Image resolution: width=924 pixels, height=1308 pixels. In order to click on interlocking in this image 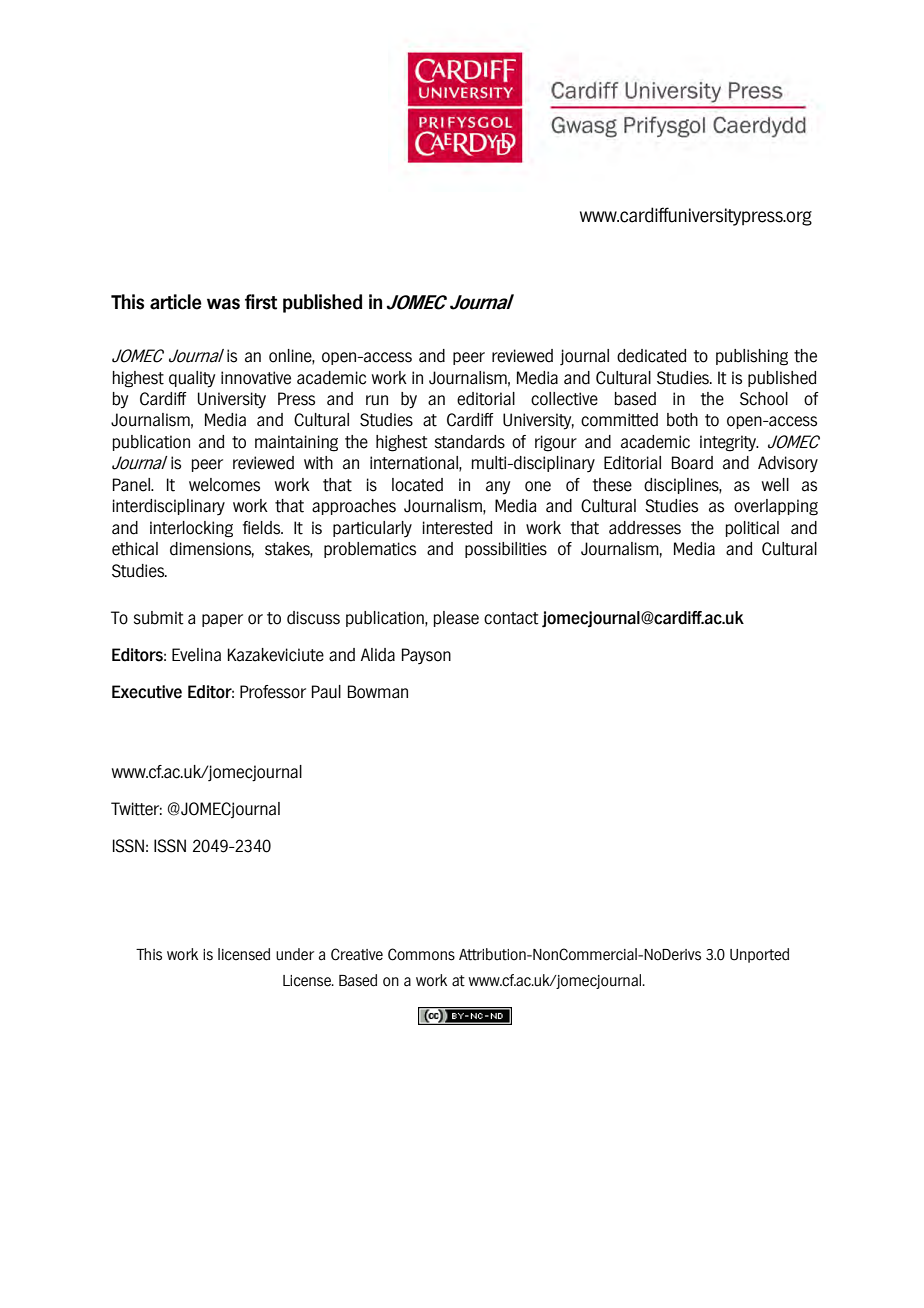, I will do `click(191, 529)`.
